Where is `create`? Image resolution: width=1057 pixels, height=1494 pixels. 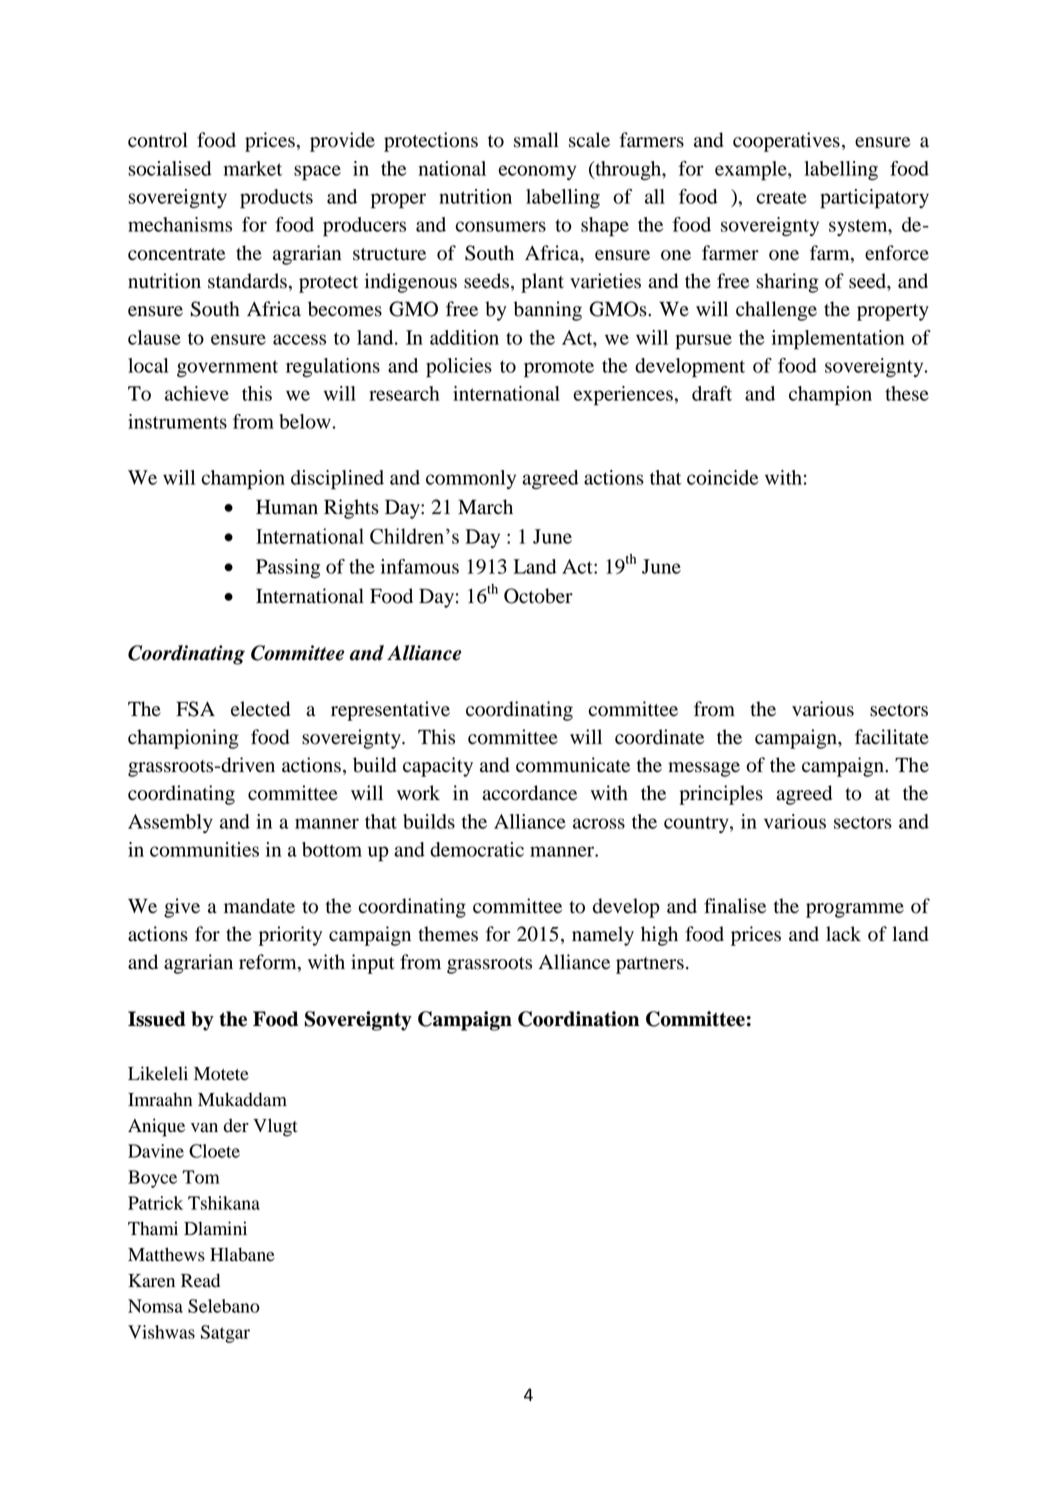 create is located at coordinates (782, 197).
